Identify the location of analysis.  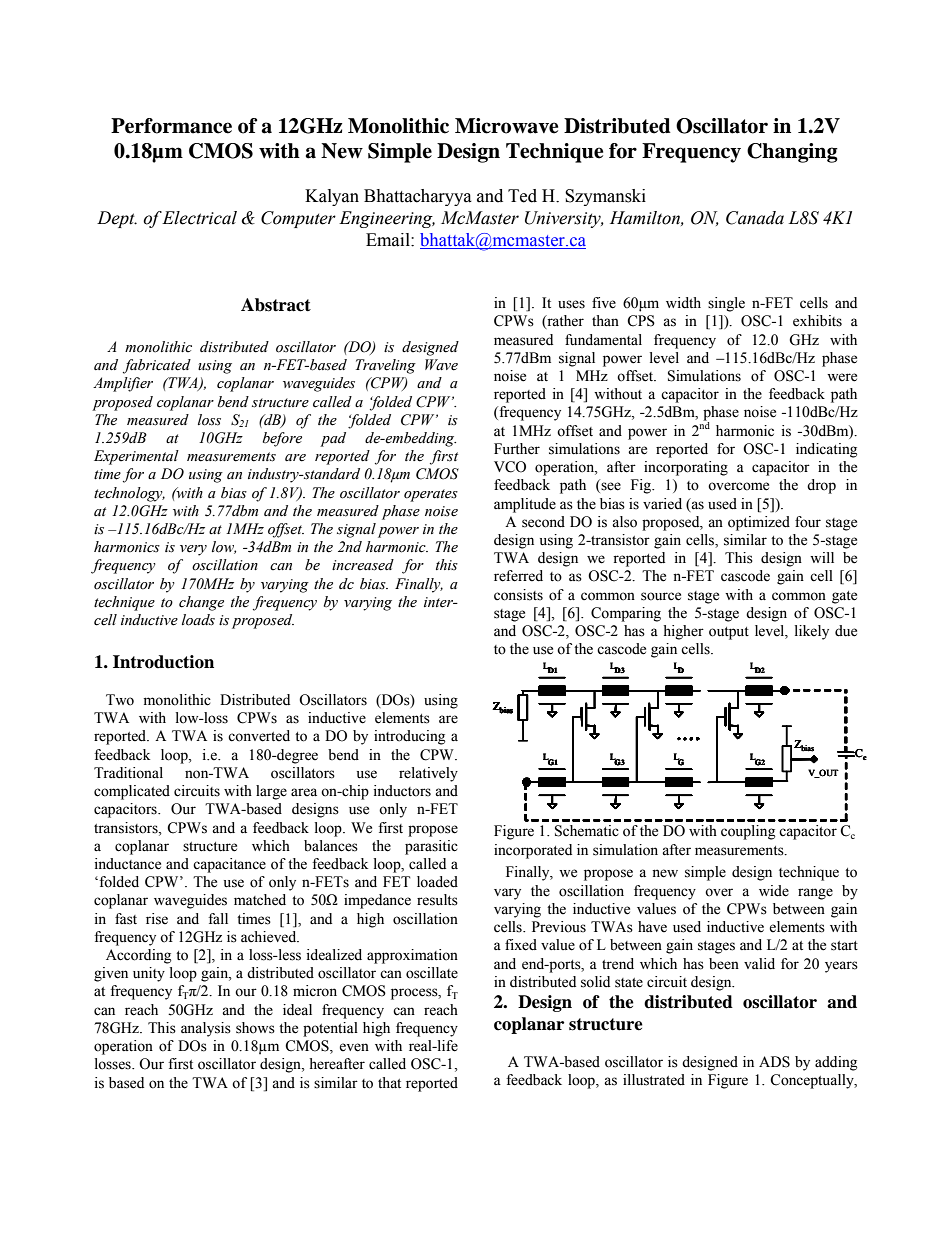
(206, 1029).
